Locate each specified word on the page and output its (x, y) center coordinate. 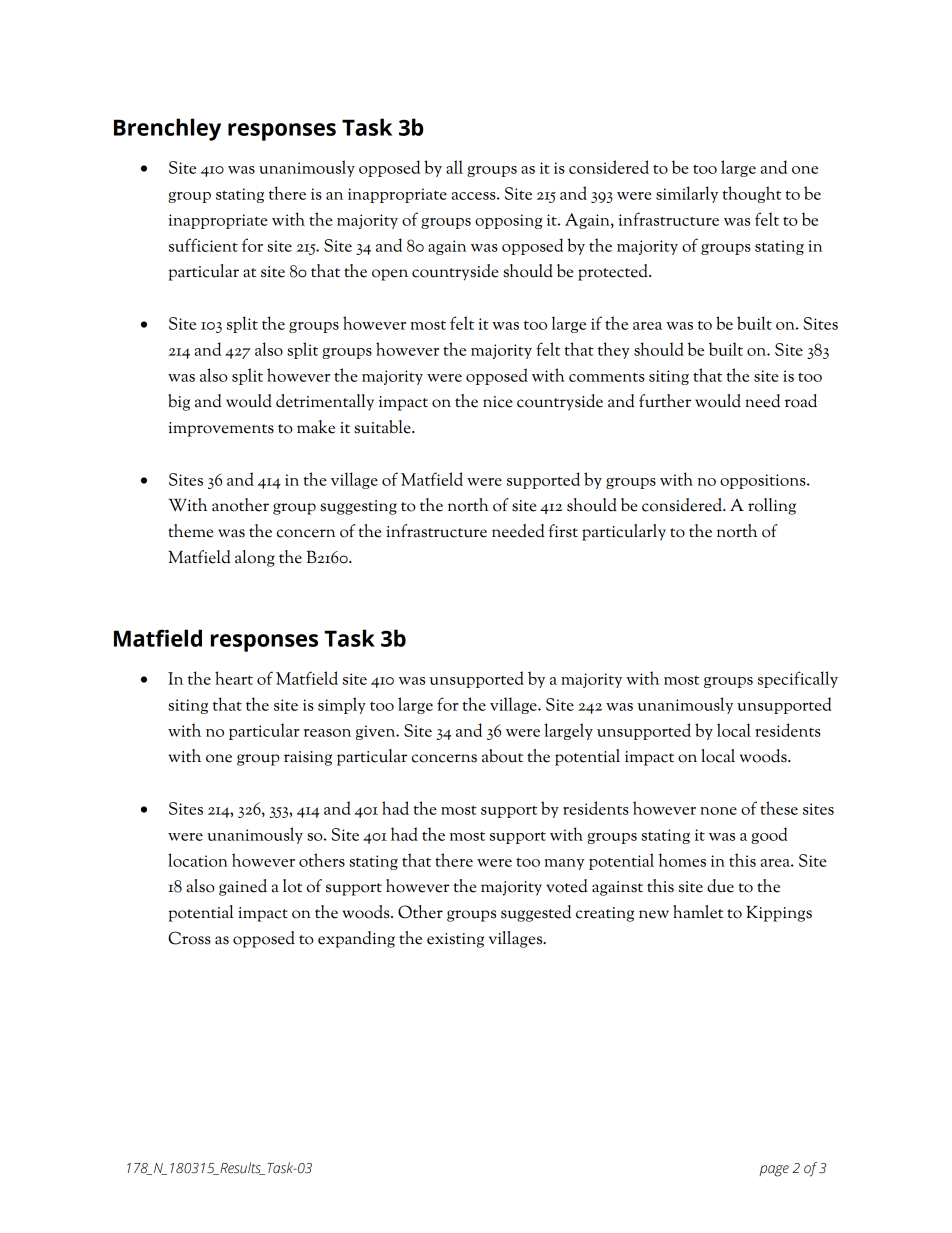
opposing (508, 221)
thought (752, 194)
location (198, 860)
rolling (772, 506)
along (255, 558)
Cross (189, 938)
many (564, 864)
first (563, 531)
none (718, 811)
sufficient (203, 245)
